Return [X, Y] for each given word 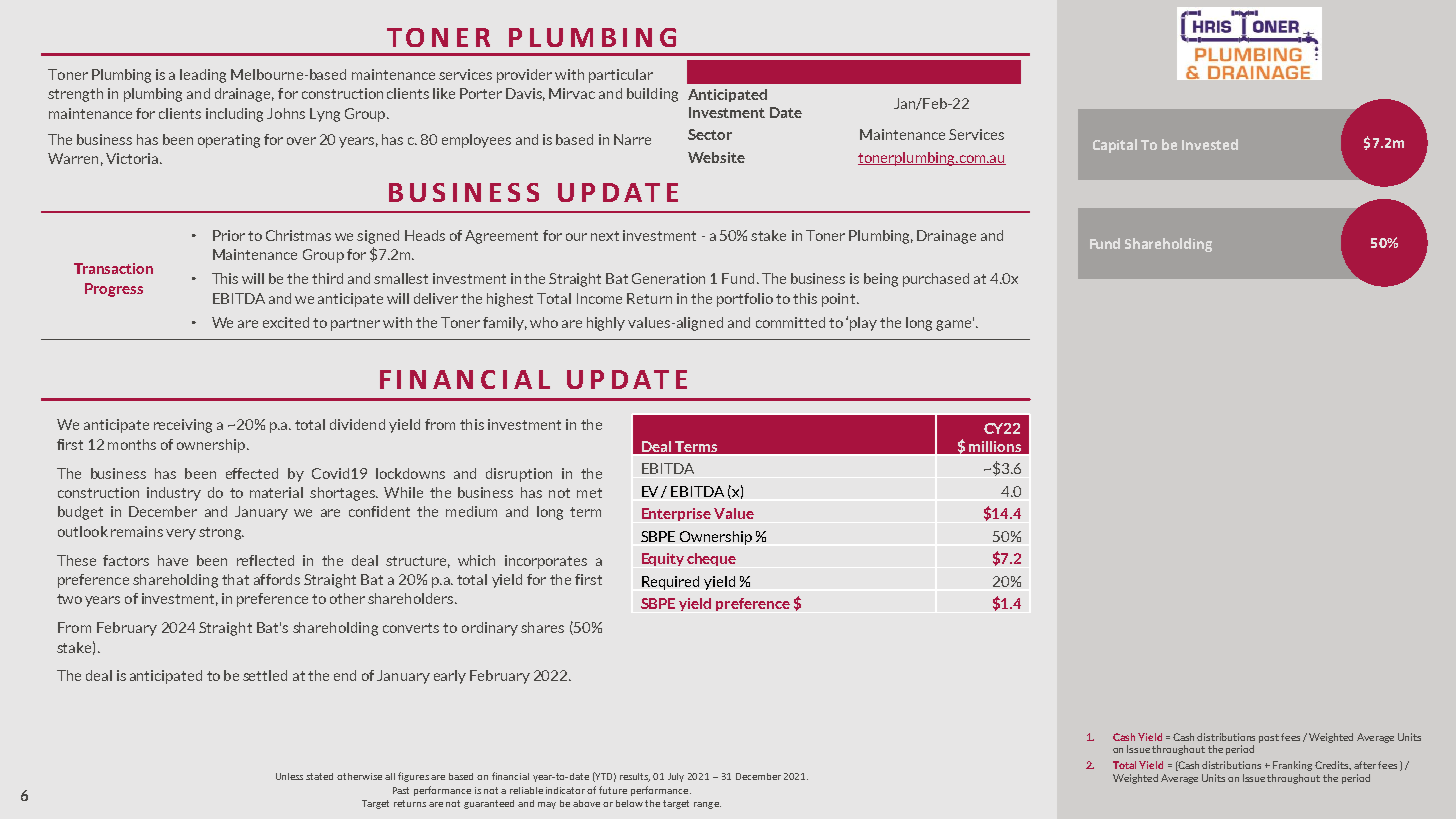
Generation [668, 278]
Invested [1210, 144]
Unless [289, 776]
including [234, 115]
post [1269, 738]
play [863, 324]
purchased [936, 280]
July [676, 777]
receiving [183, 426]
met [589, 493]
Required [670, 583]
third [327, 278]
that [235, 579]
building [652, 95]
